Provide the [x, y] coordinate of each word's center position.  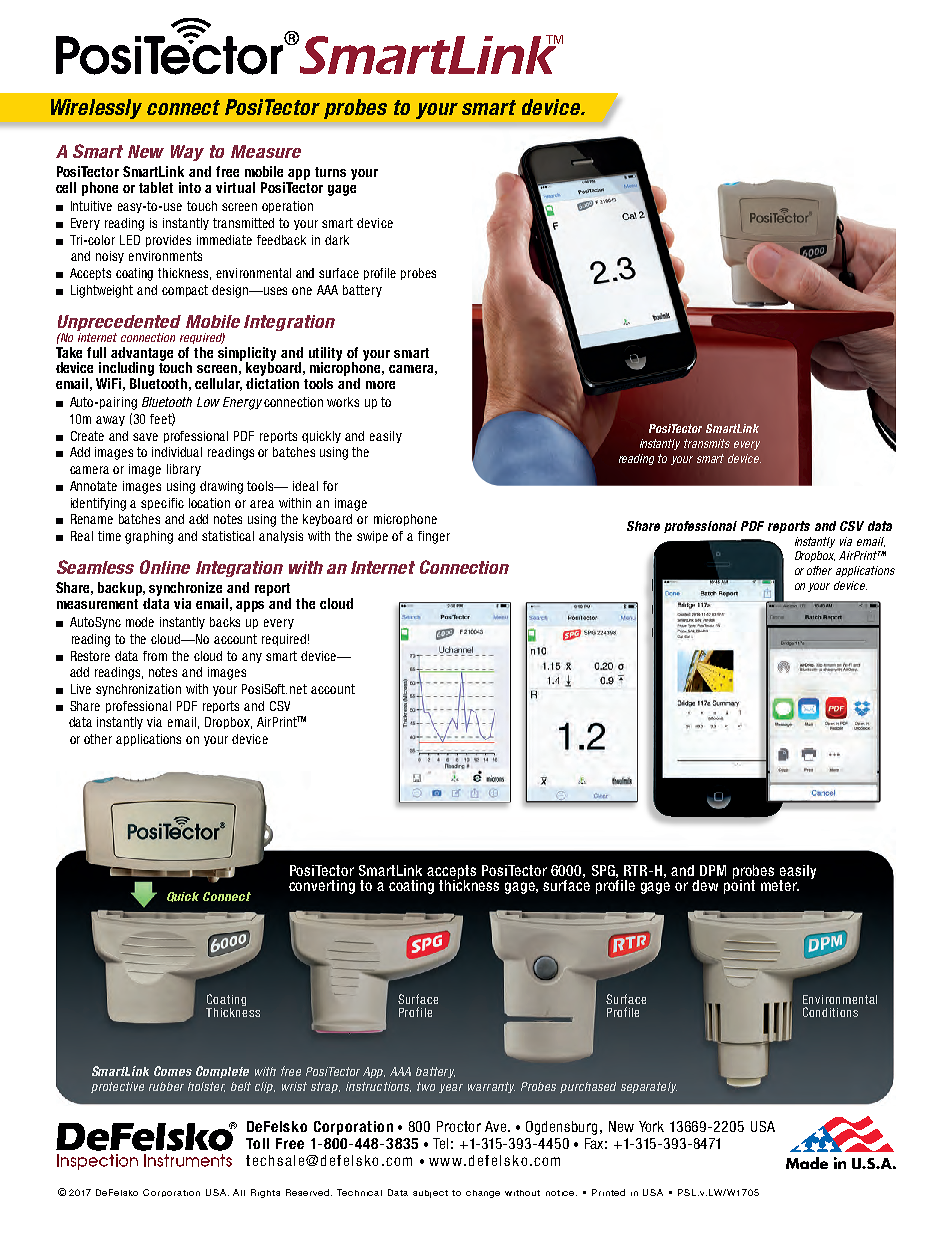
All [239, 1192]
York [651, 1126]
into [190, 187]
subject [430, 1194]
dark [337, 240]
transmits [707, 443]
